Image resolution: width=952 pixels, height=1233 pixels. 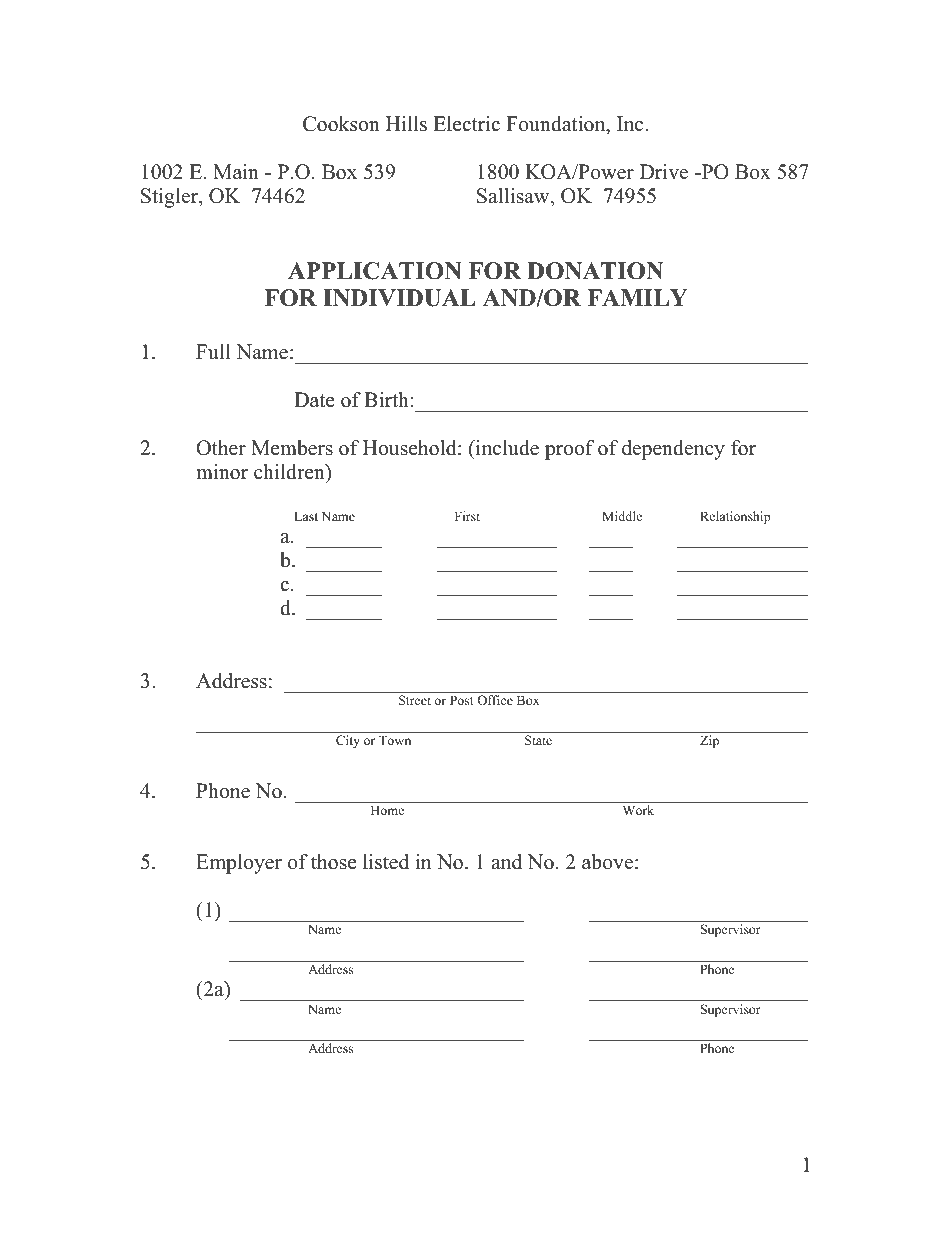 What do you see at coordinates (673, 450) in the screenshot?
I see `dependency` at bounding box center [673, 450].
